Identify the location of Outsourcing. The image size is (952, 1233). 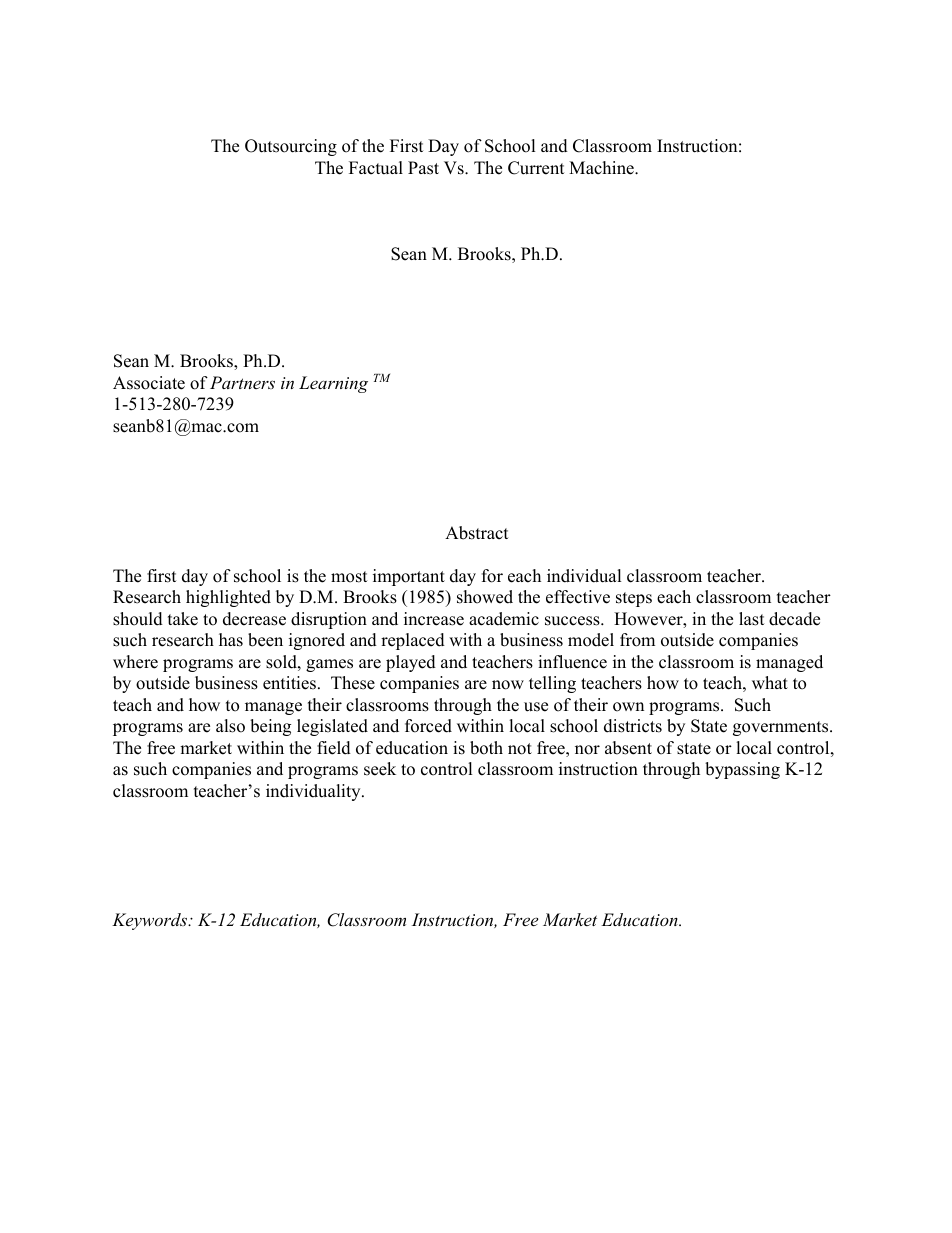
(291, 147).
